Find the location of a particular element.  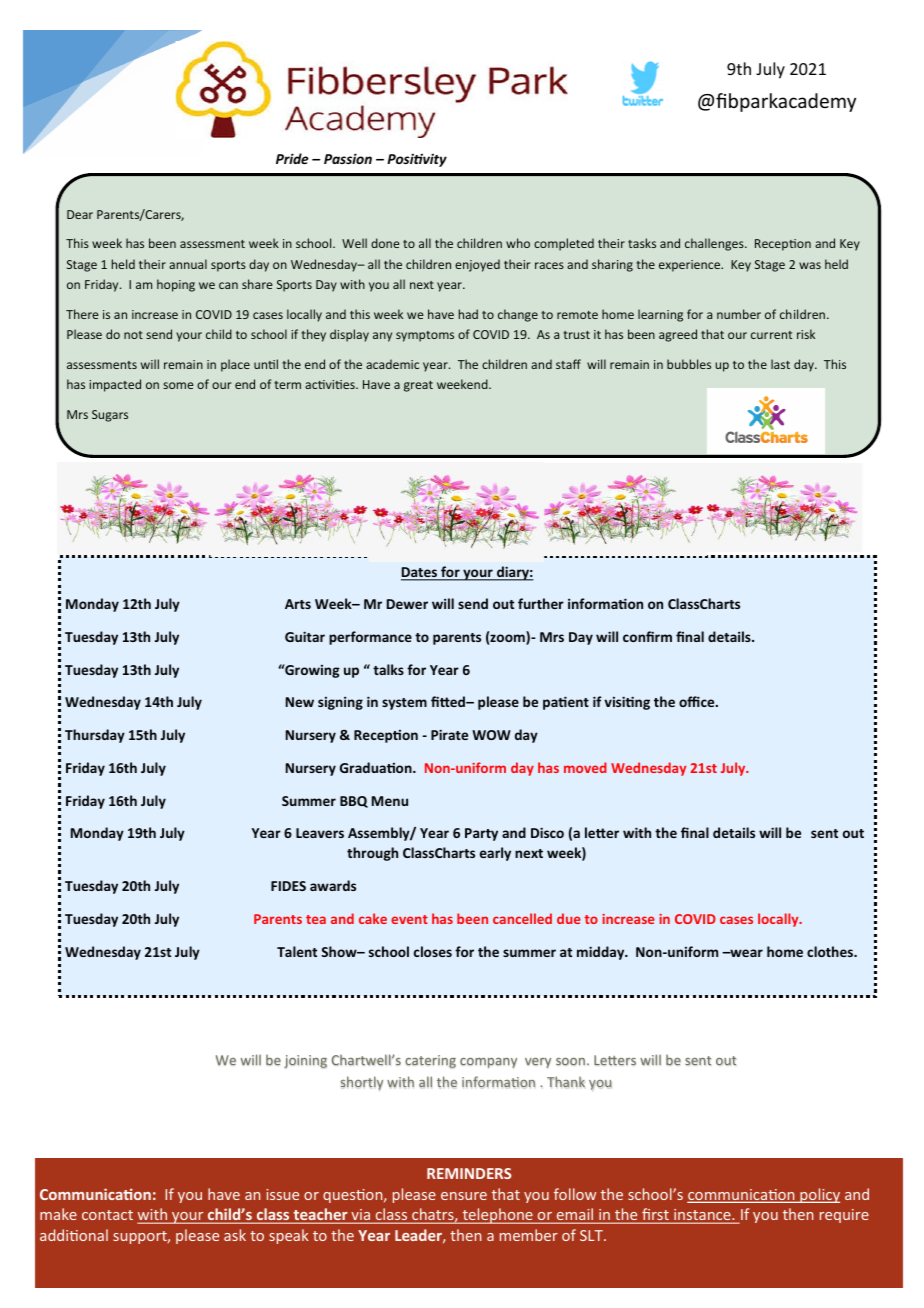

last is located at coordinates (780, 364).
